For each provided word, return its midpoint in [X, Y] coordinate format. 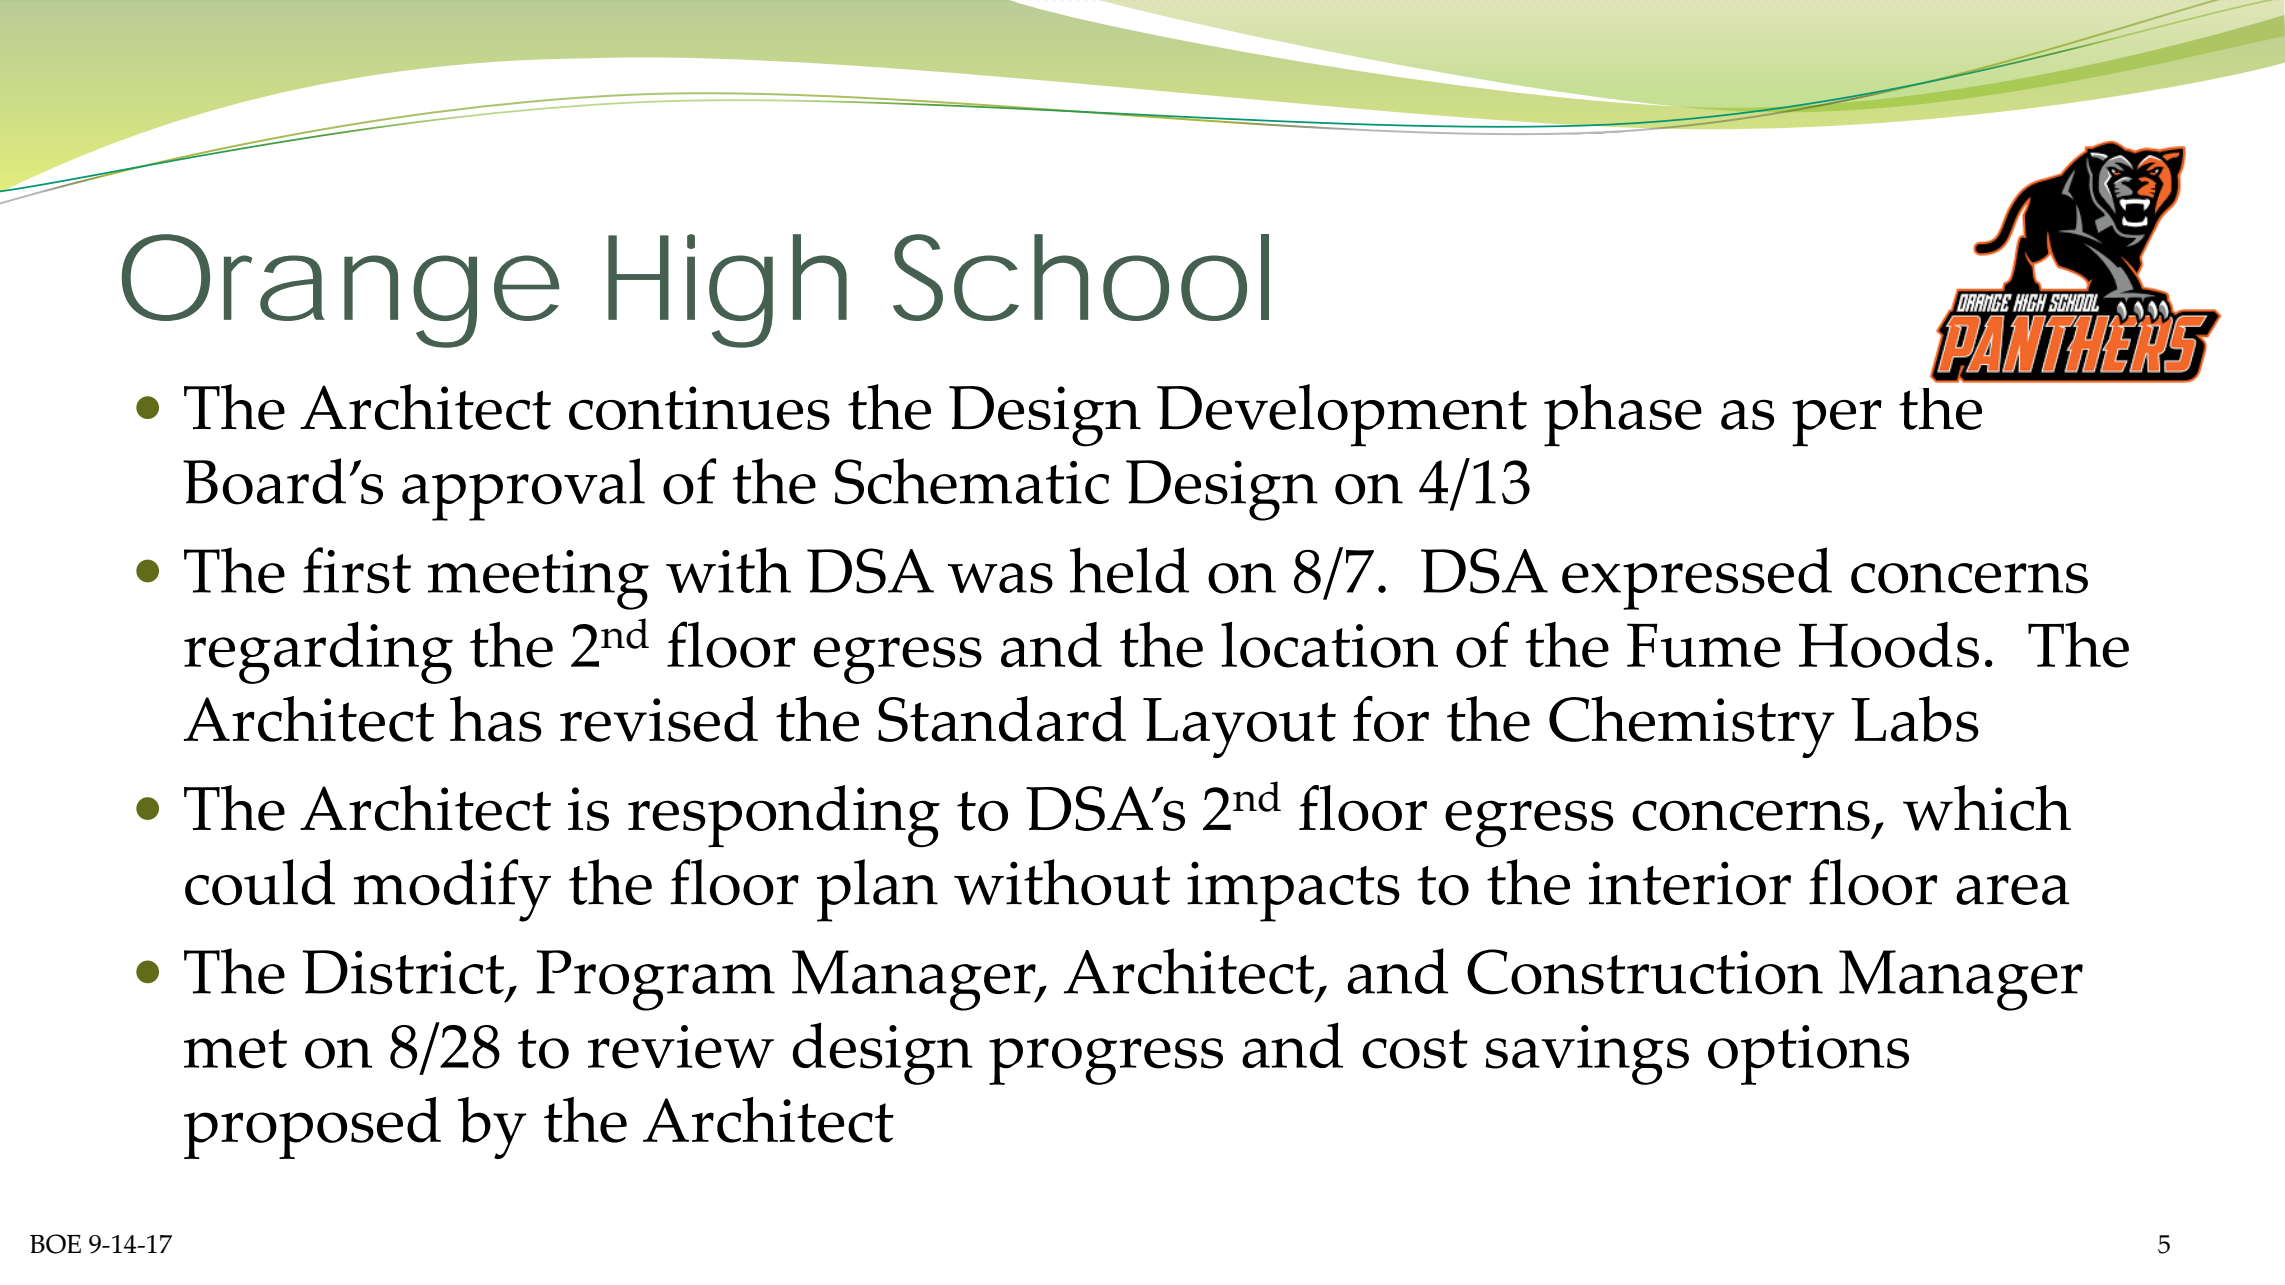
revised [659, 719]
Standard [1002, 719]
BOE [55, 1244]
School [1081, 277]
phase [1623, 415]
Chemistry [1692, 727]
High [727, 291]
